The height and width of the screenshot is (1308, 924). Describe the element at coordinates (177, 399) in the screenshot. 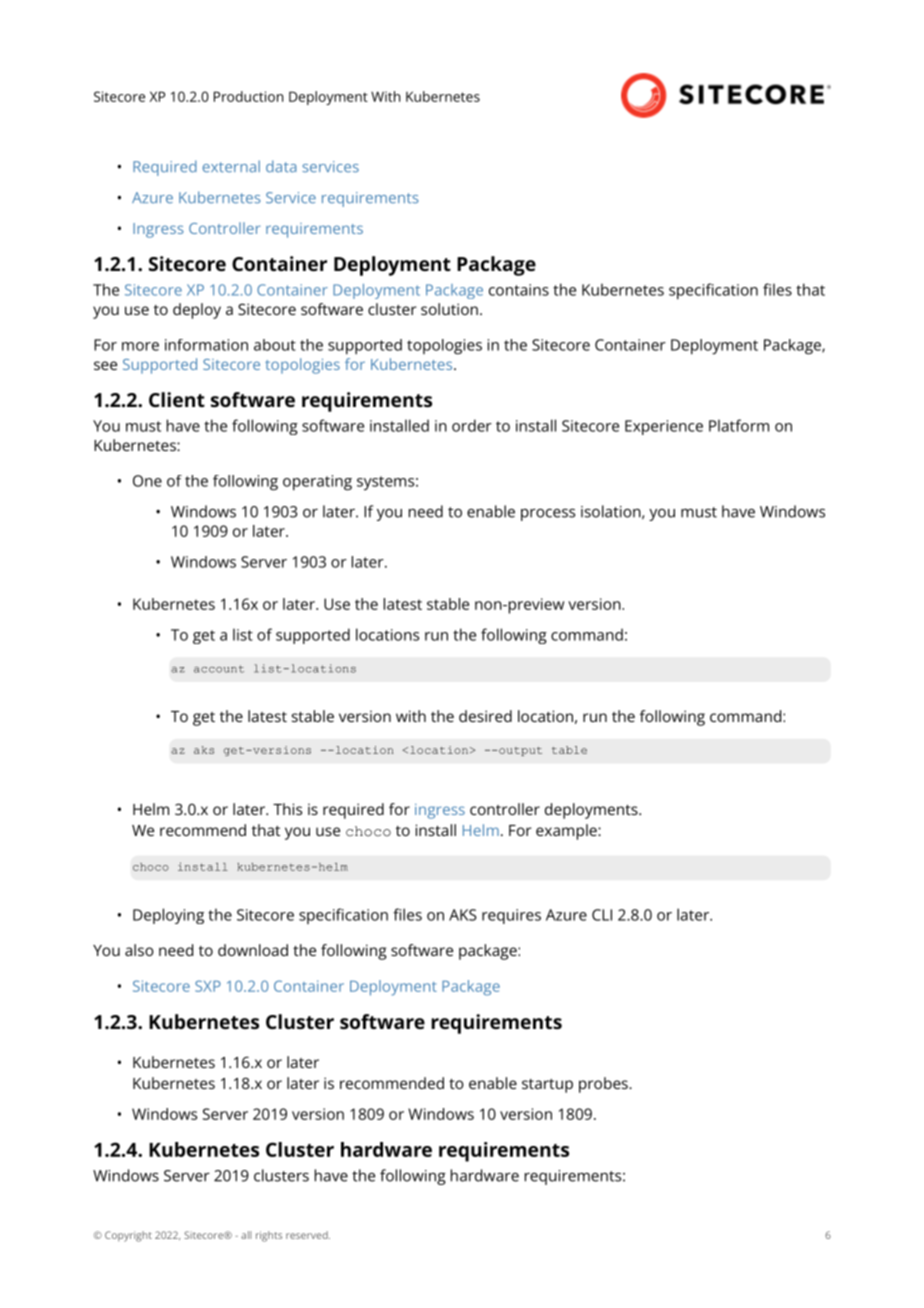

I see `Client` at that location.
